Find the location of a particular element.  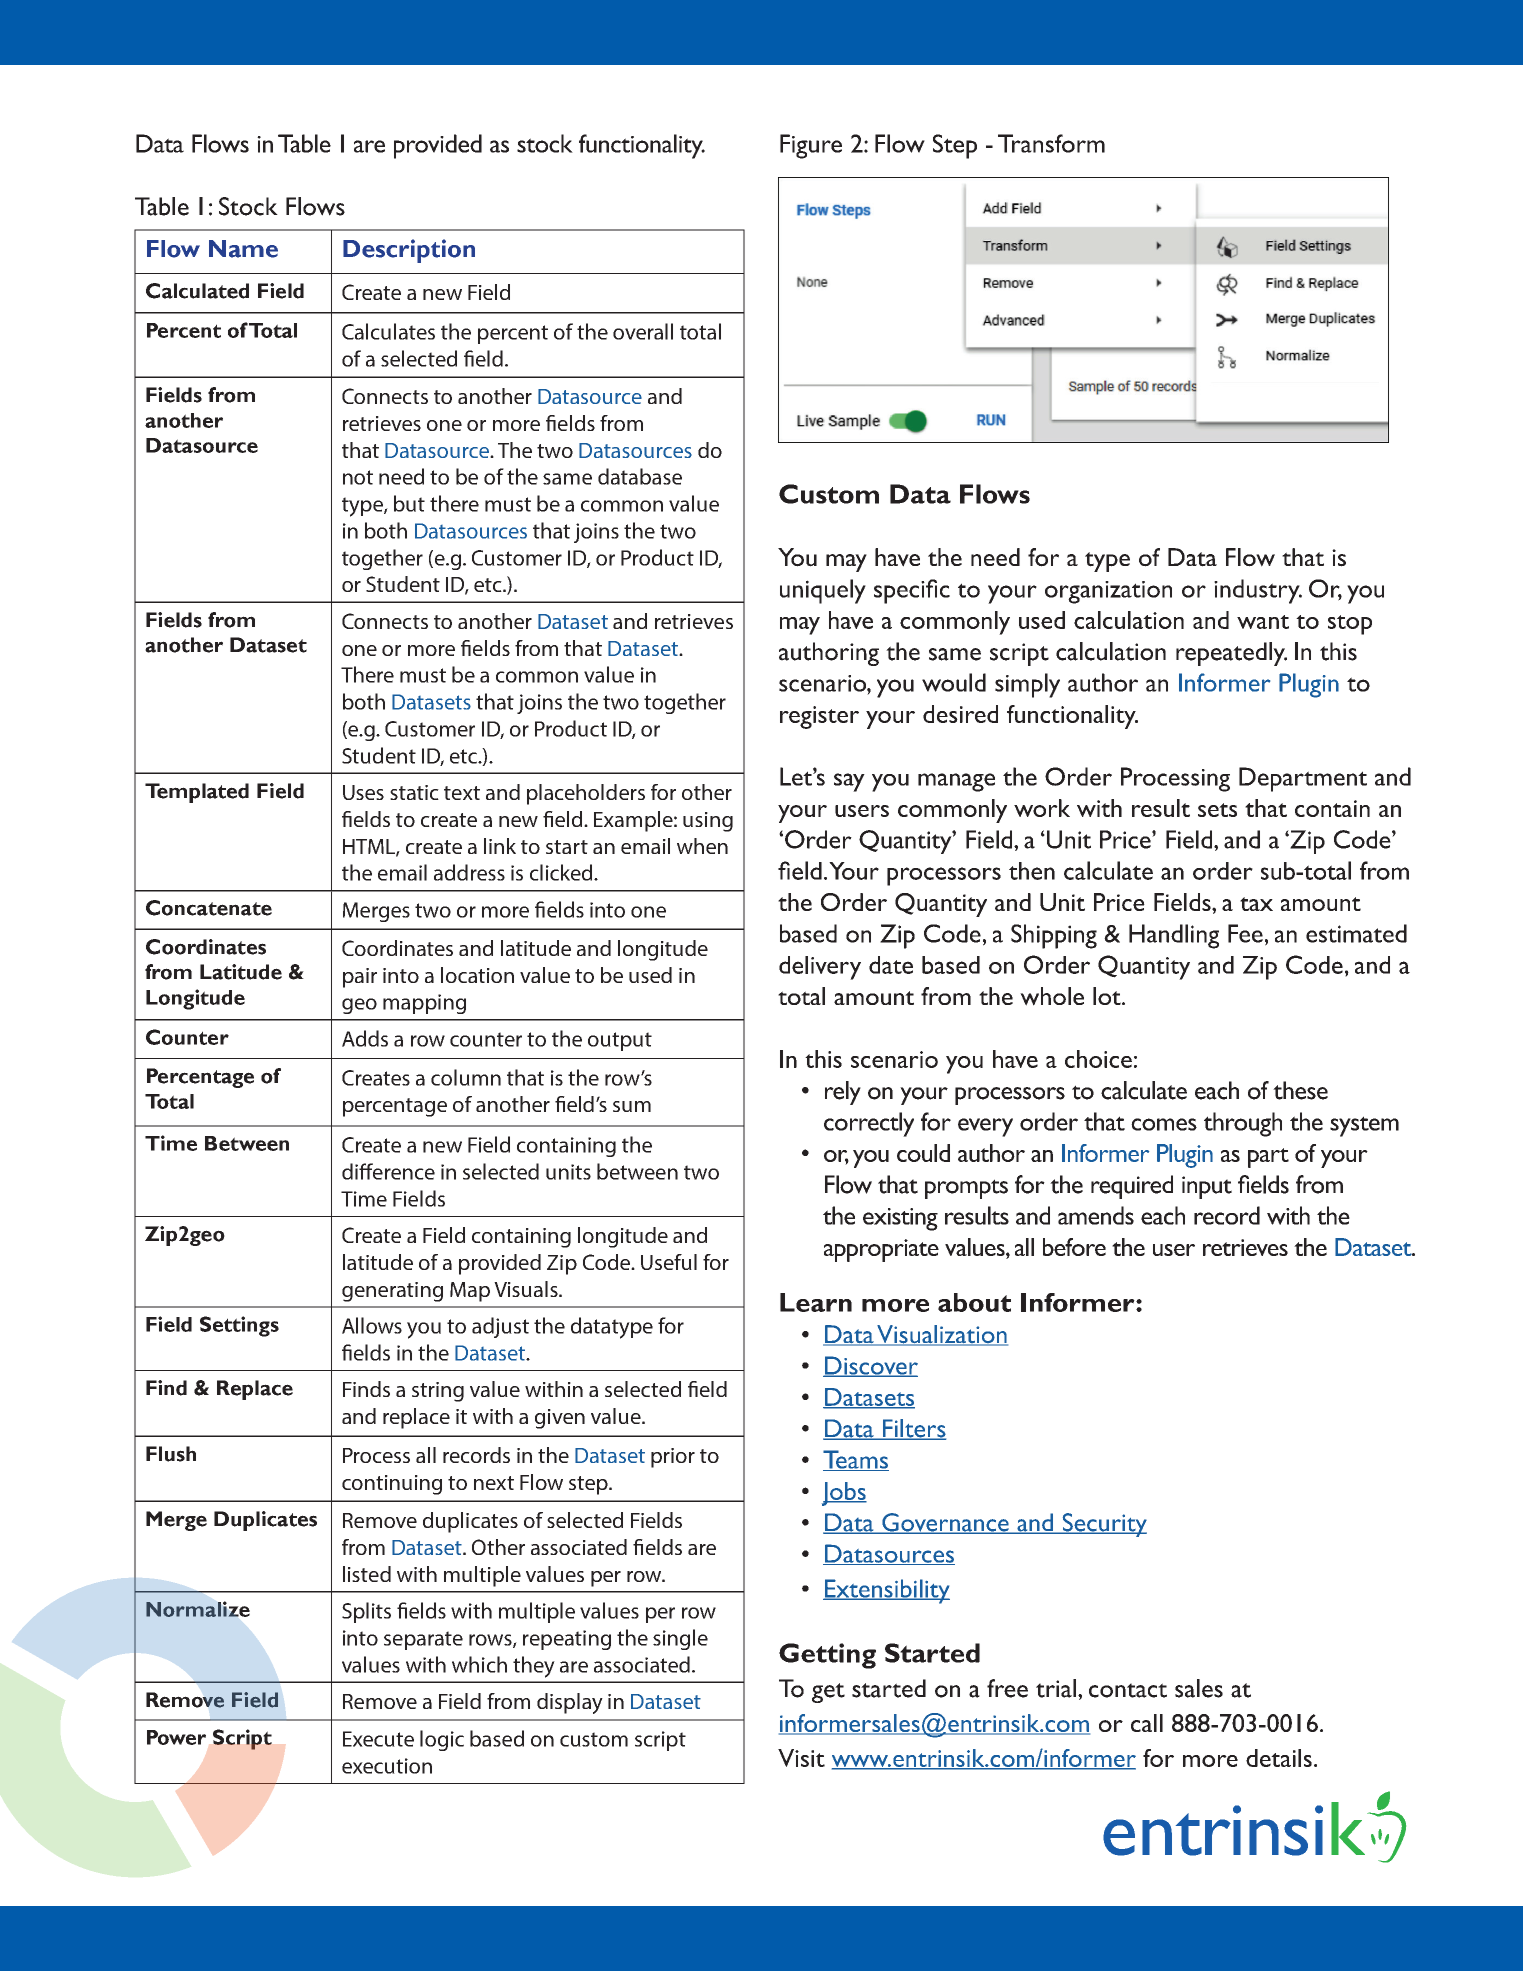

Transform is located at coordinates (1051, 143).
